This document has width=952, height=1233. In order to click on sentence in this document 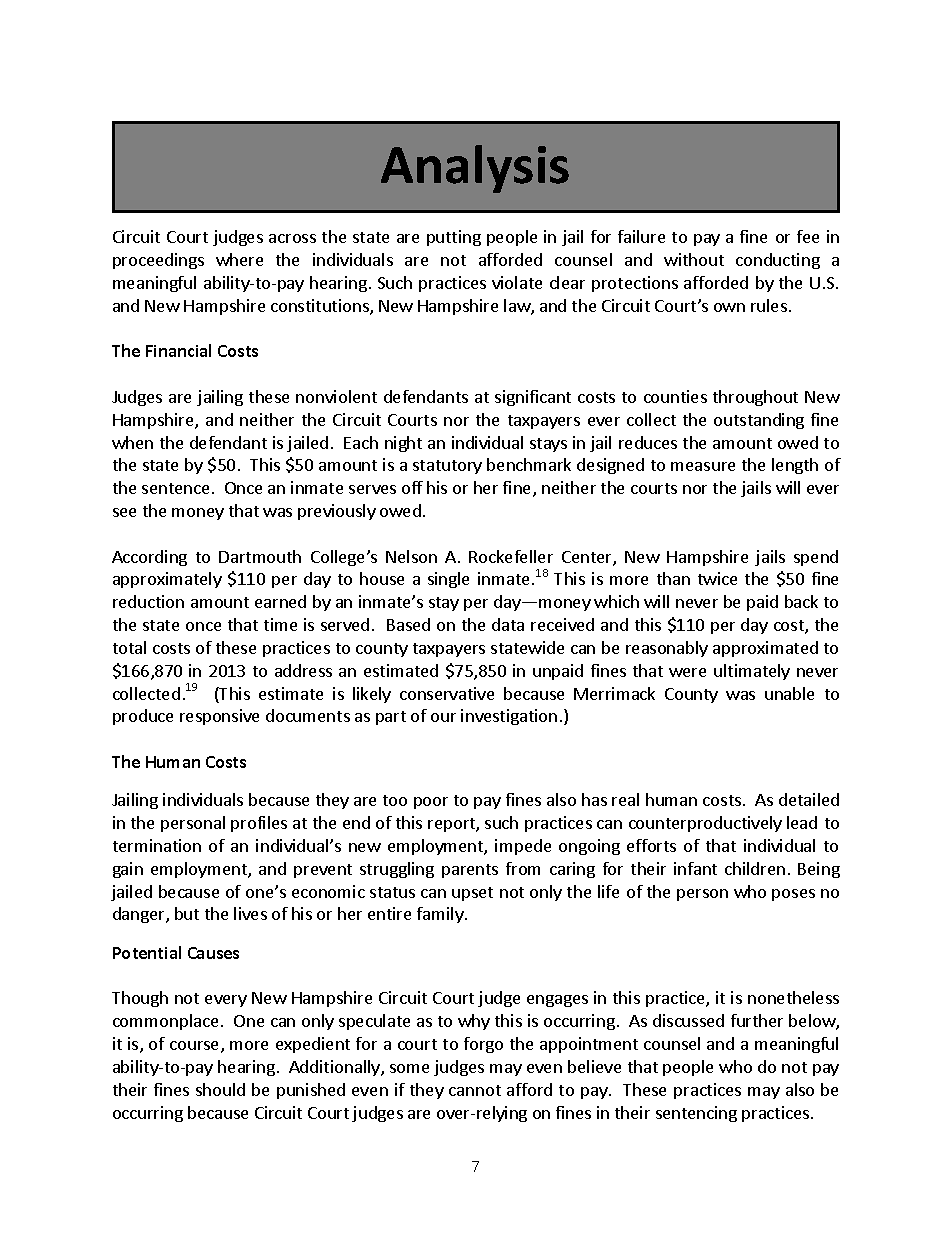, I will do `click(175, 488)`.
